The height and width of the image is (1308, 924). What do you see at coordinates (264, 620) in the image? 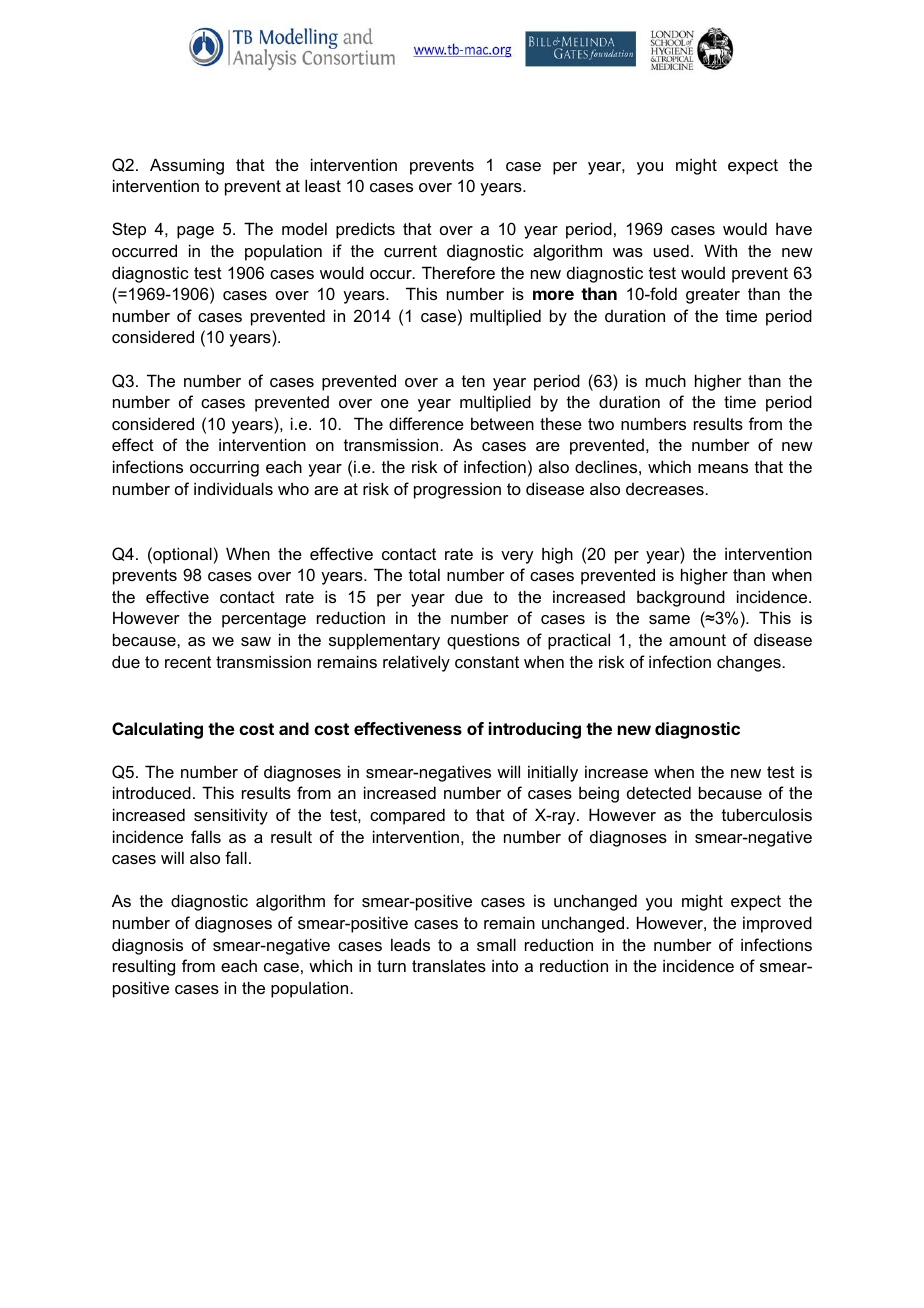
I see `percentage` at bounding box center [264, 620].
